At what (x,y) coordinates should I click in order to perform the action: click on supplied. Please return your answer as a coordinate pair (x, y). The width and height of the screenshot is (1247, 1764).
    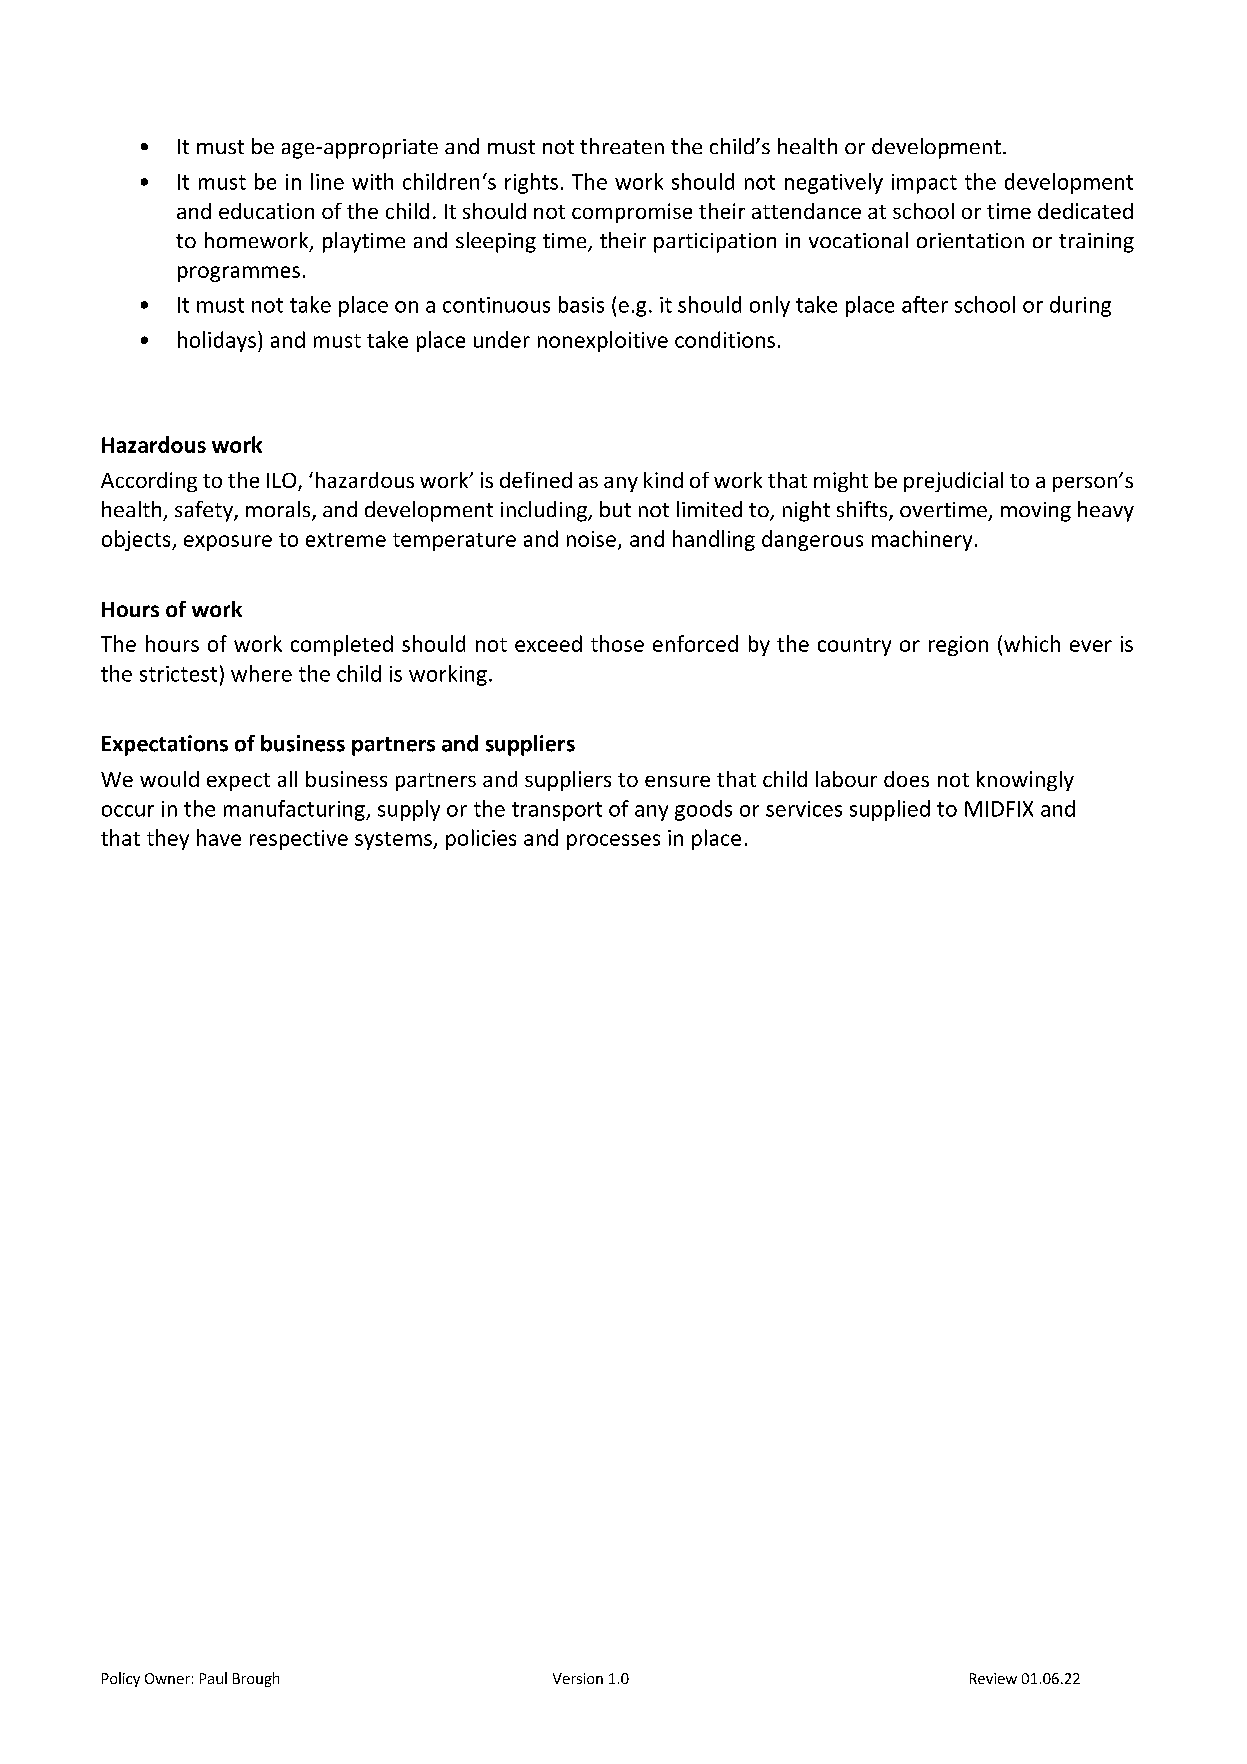
    Looking at the image, I should click on (890, 810).
